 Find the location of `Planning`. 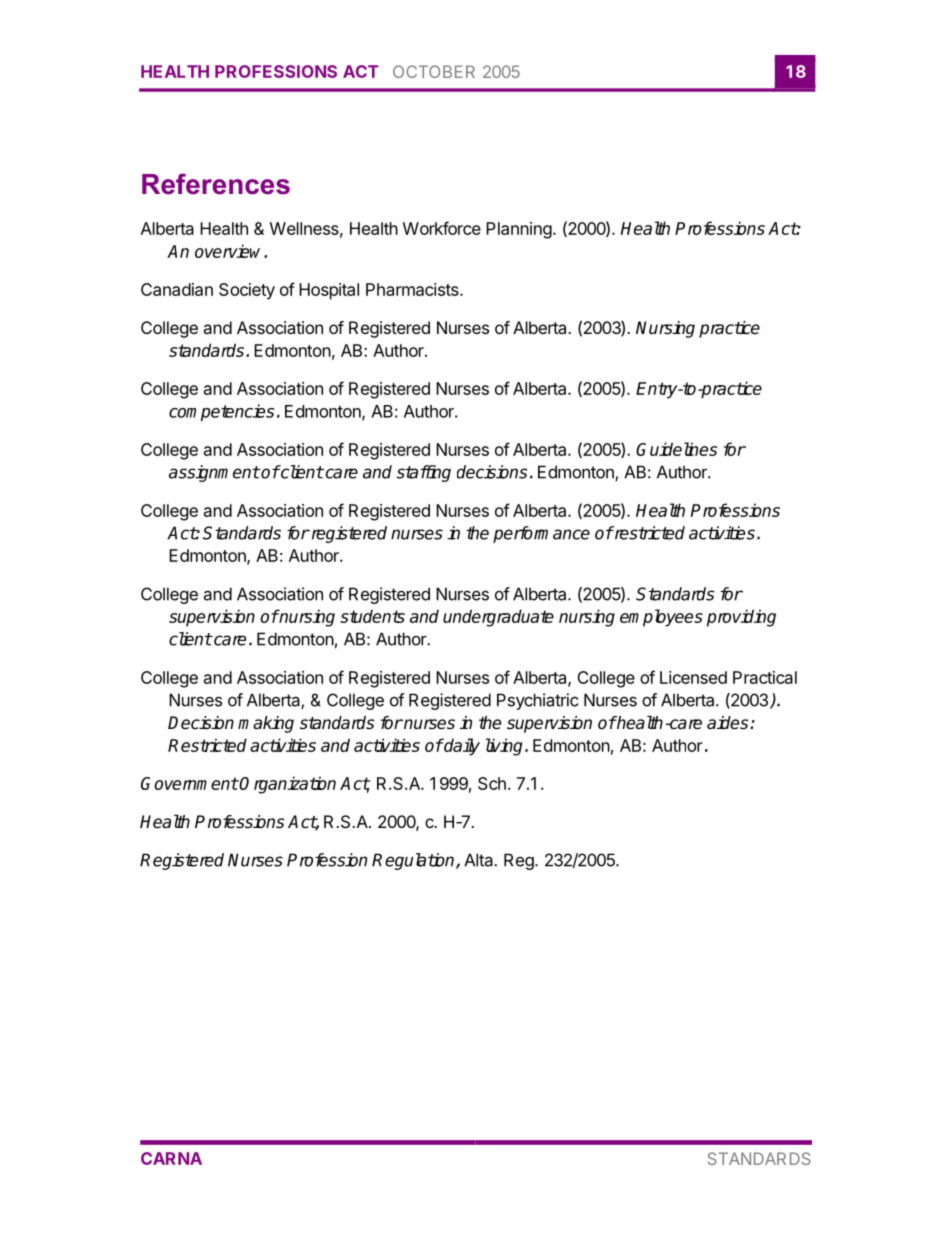

Planning is located at coordinates (519, 230).
